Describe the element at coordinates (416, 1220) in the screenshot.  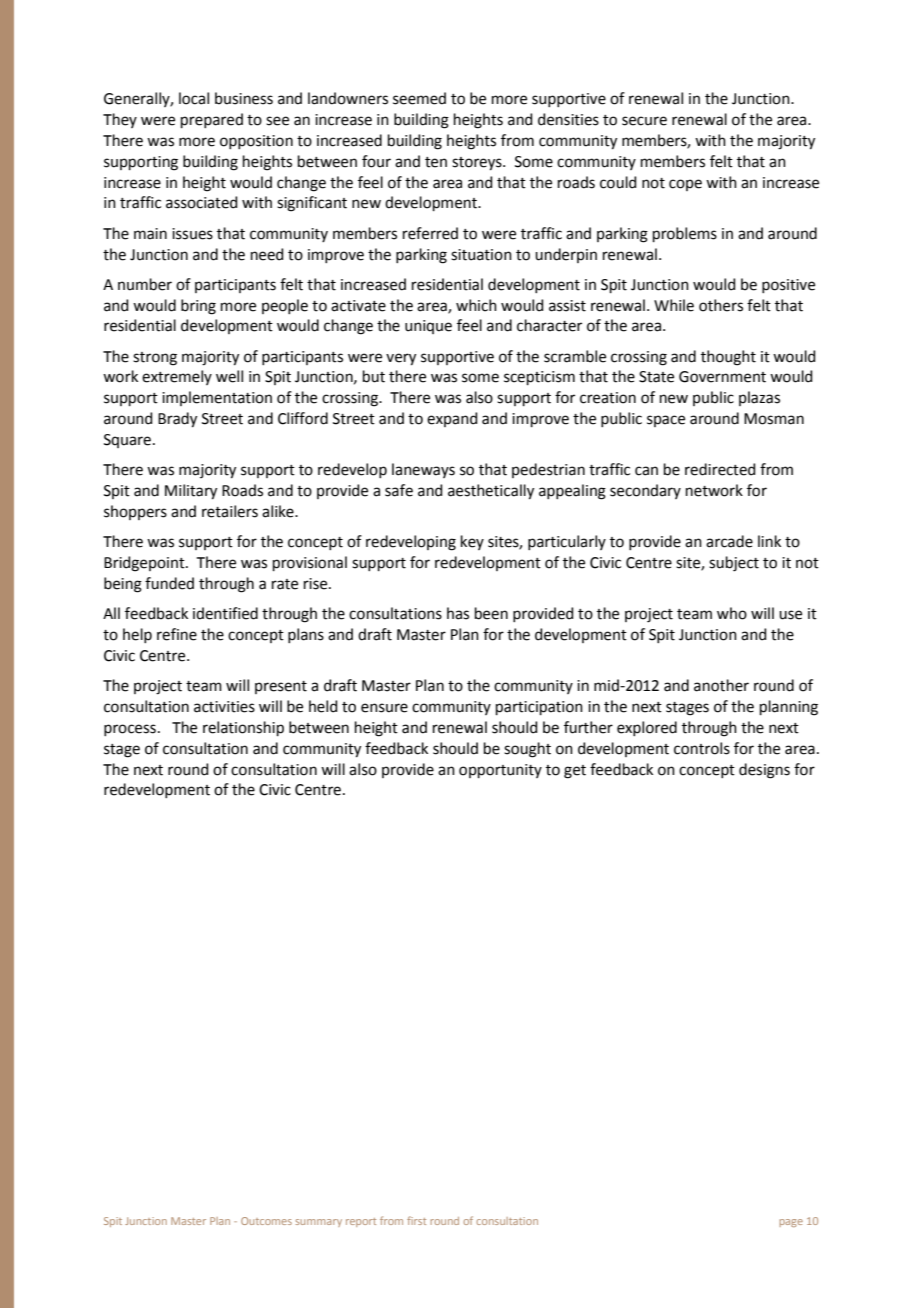
I see `first` at that location.
